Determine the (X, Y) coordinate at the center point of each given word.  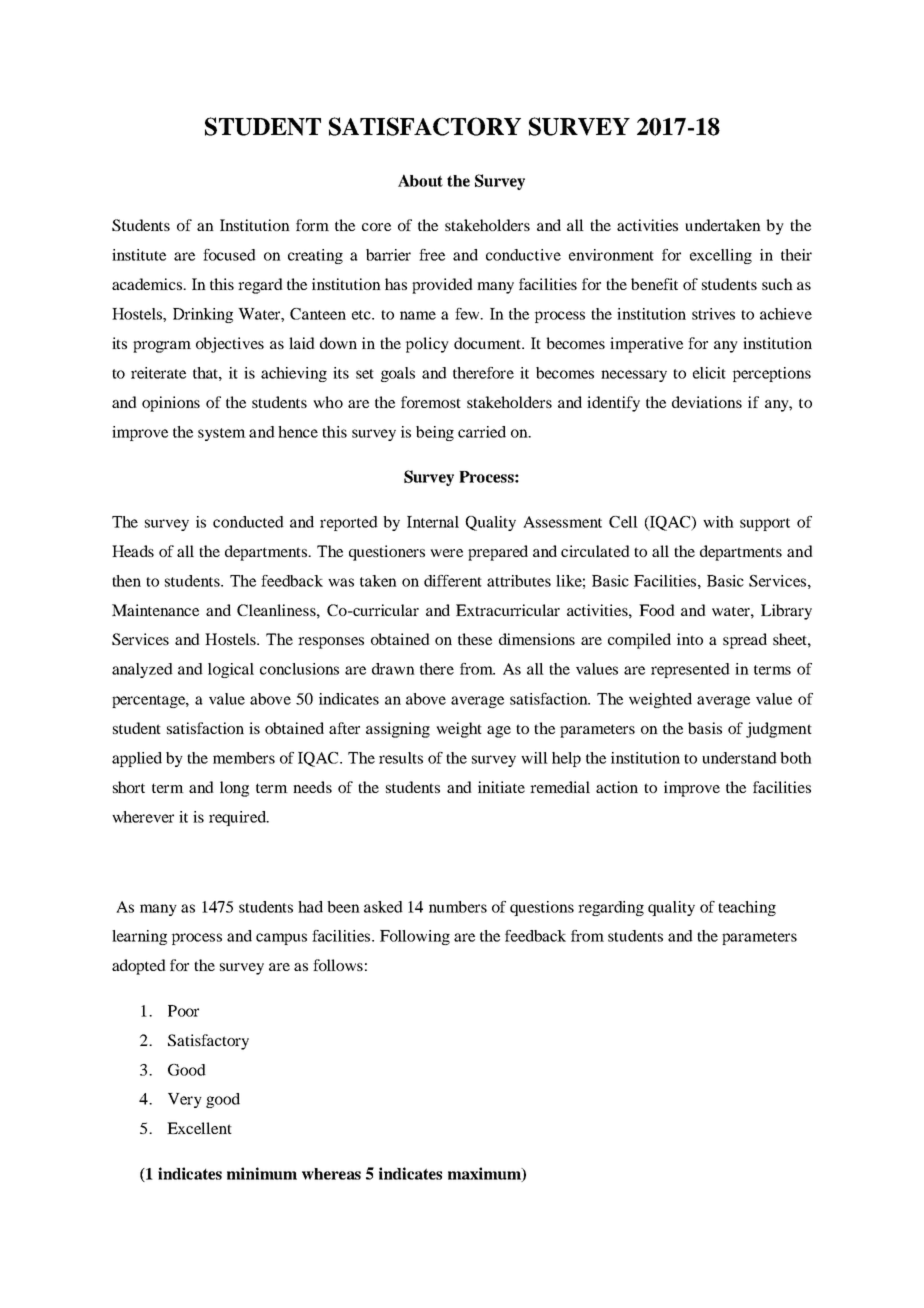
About (420, 180)
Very (185, 1100)
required (238, 818)
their (796, 255)
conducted (248, 522)
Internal (433, 522)
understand (739, 758)
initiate (501, 787)
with (718, 522)
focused (229, 255)
